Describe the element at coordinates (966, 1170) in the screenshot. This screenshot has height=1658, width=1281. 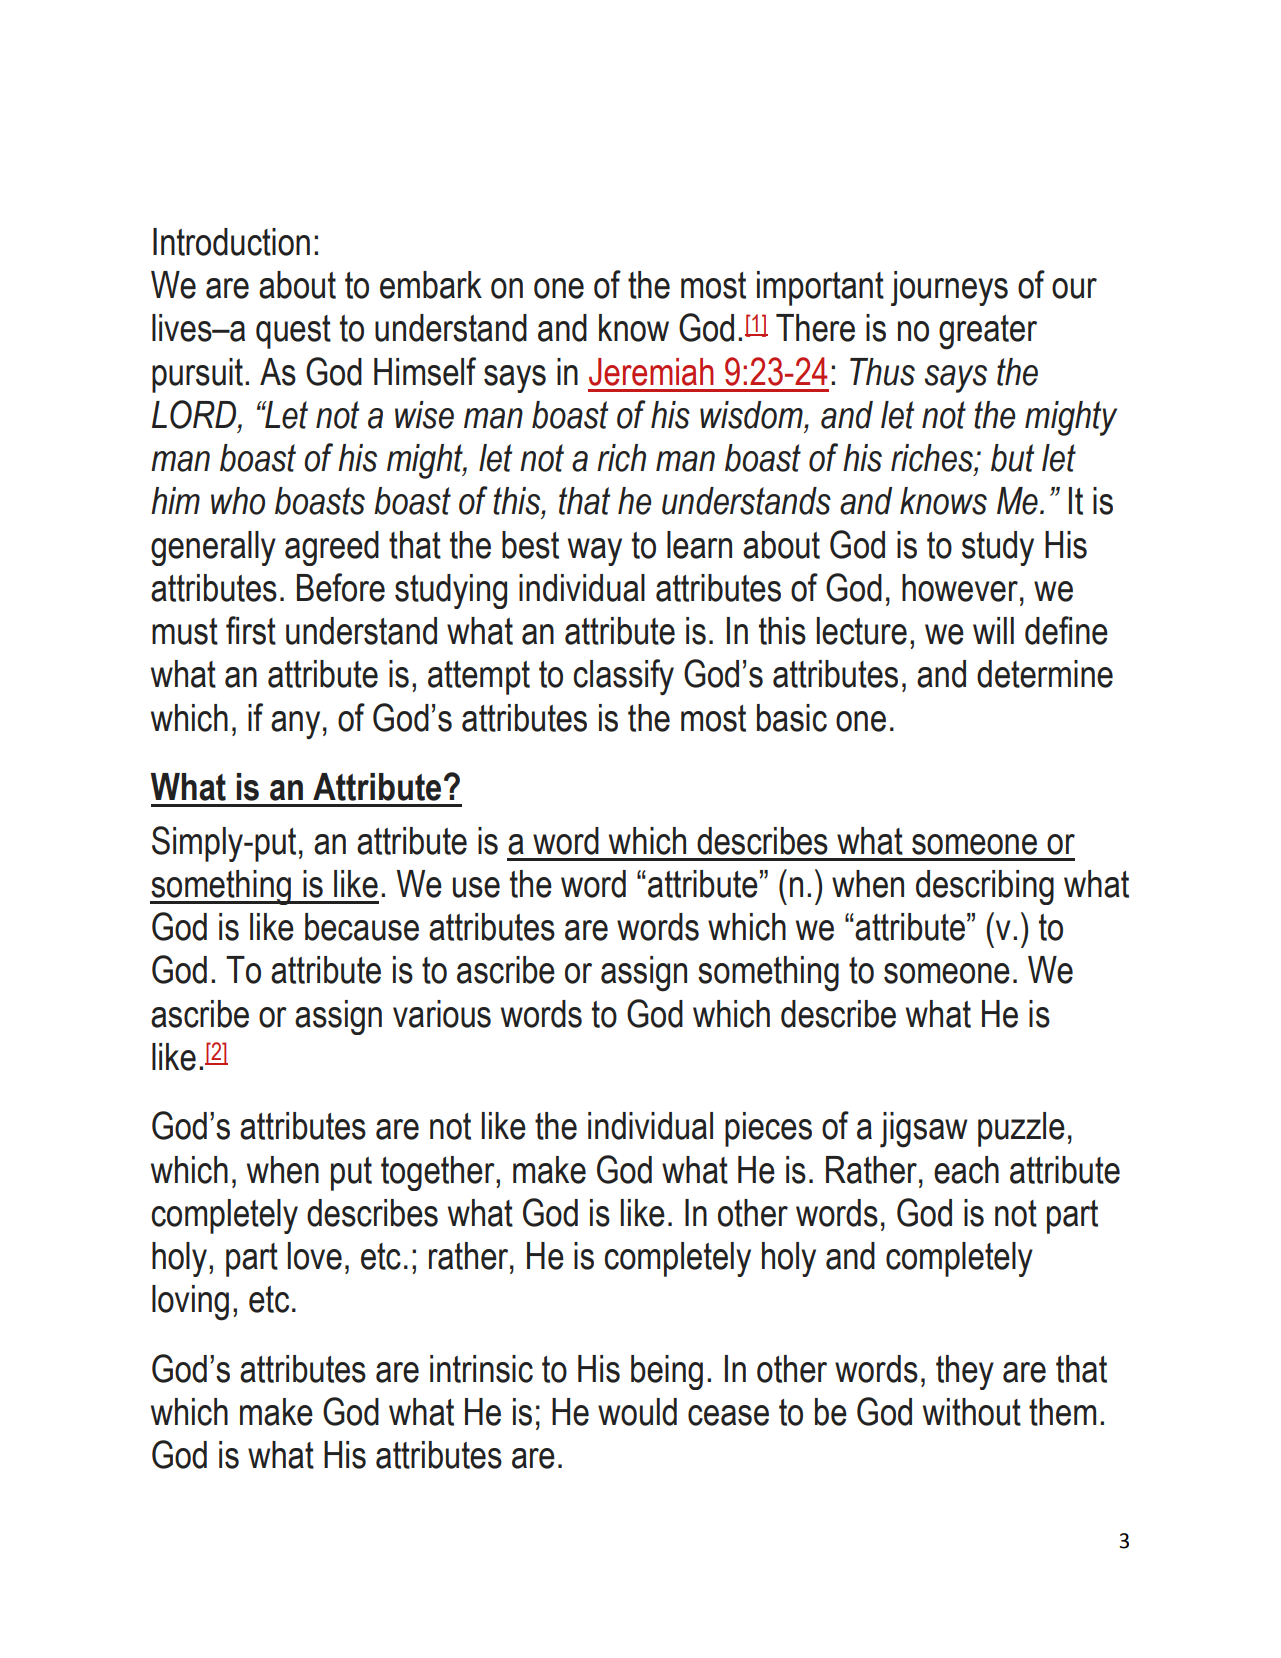
I see `each` at that location.
